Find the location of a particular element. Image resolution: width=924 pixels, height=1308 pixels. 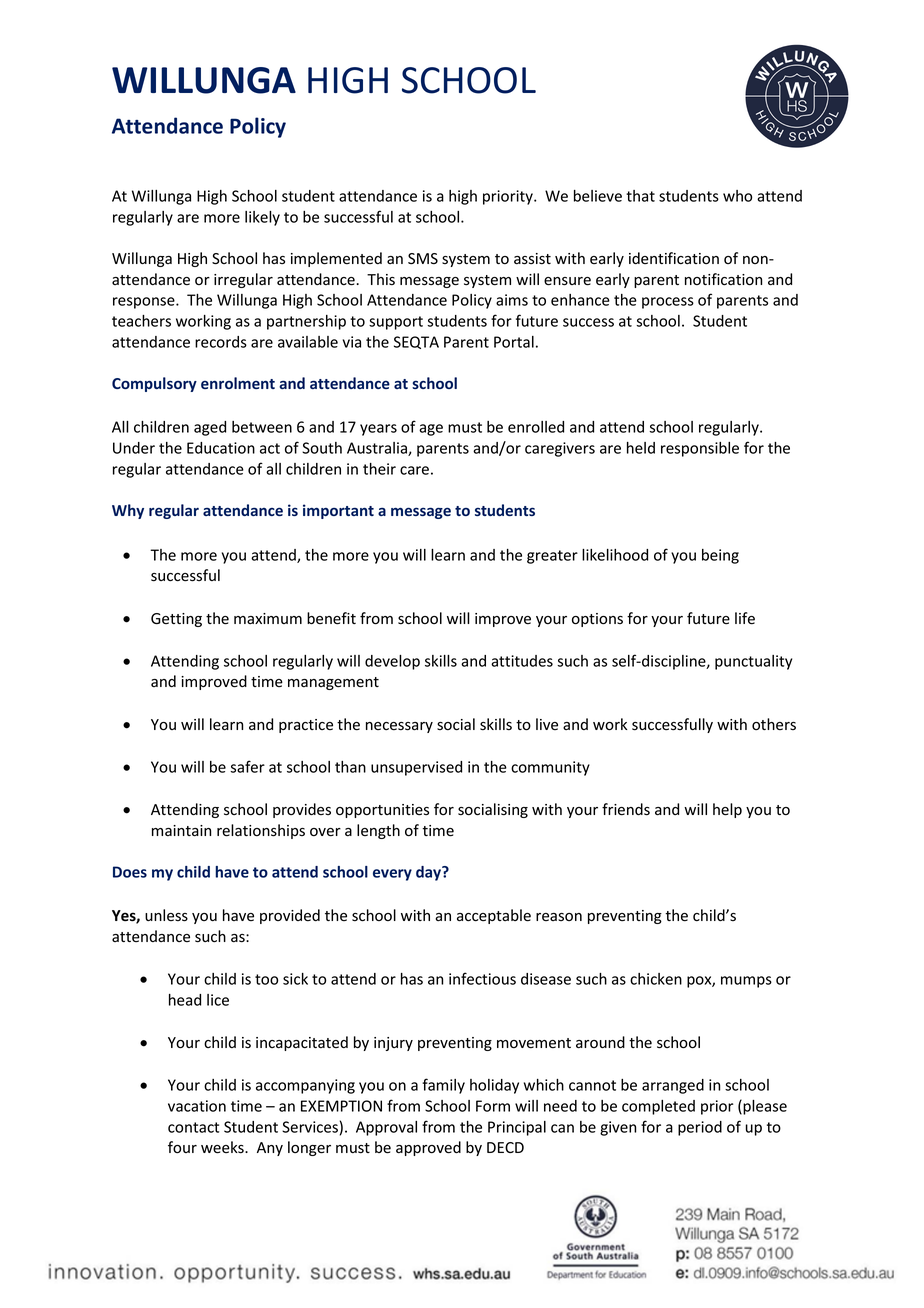

their is located at coordinates (379, 469).
